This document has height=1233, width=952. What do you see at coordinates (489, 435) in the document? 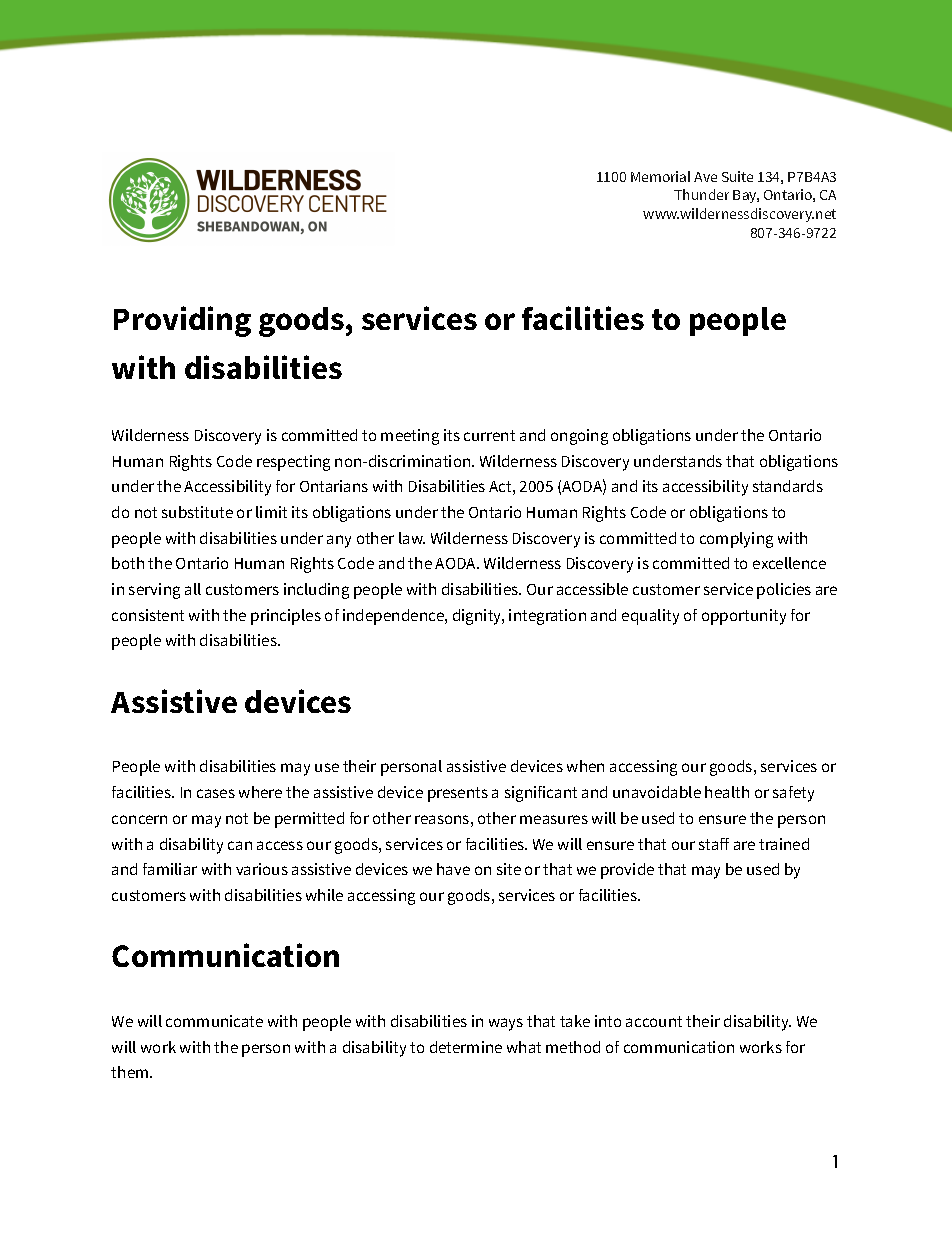
I see `current` at bounding box center [489, 435].
